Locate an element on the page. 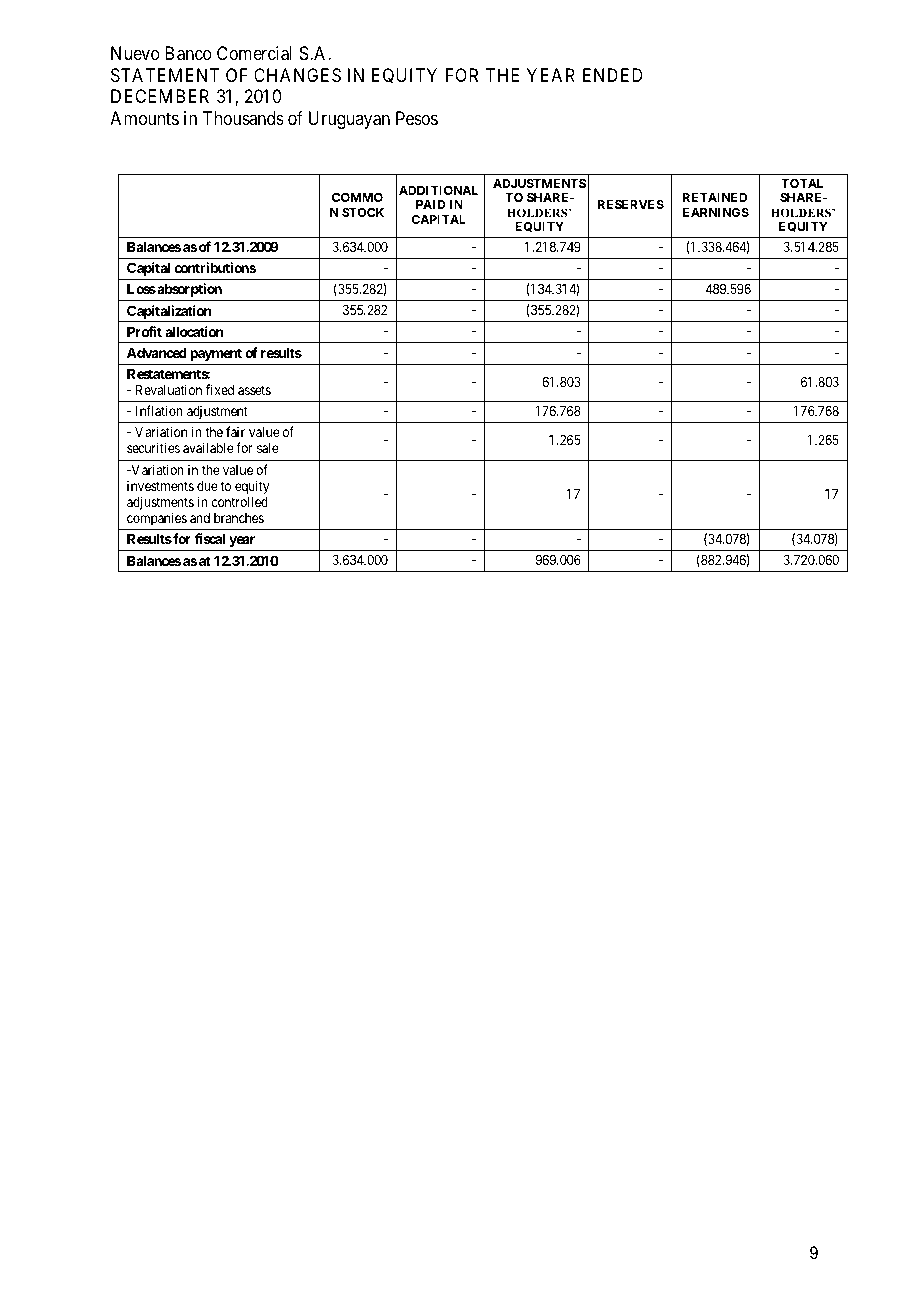 The height and width of the image is (1308, 924). Banco is located at coordinates (188, 53).
